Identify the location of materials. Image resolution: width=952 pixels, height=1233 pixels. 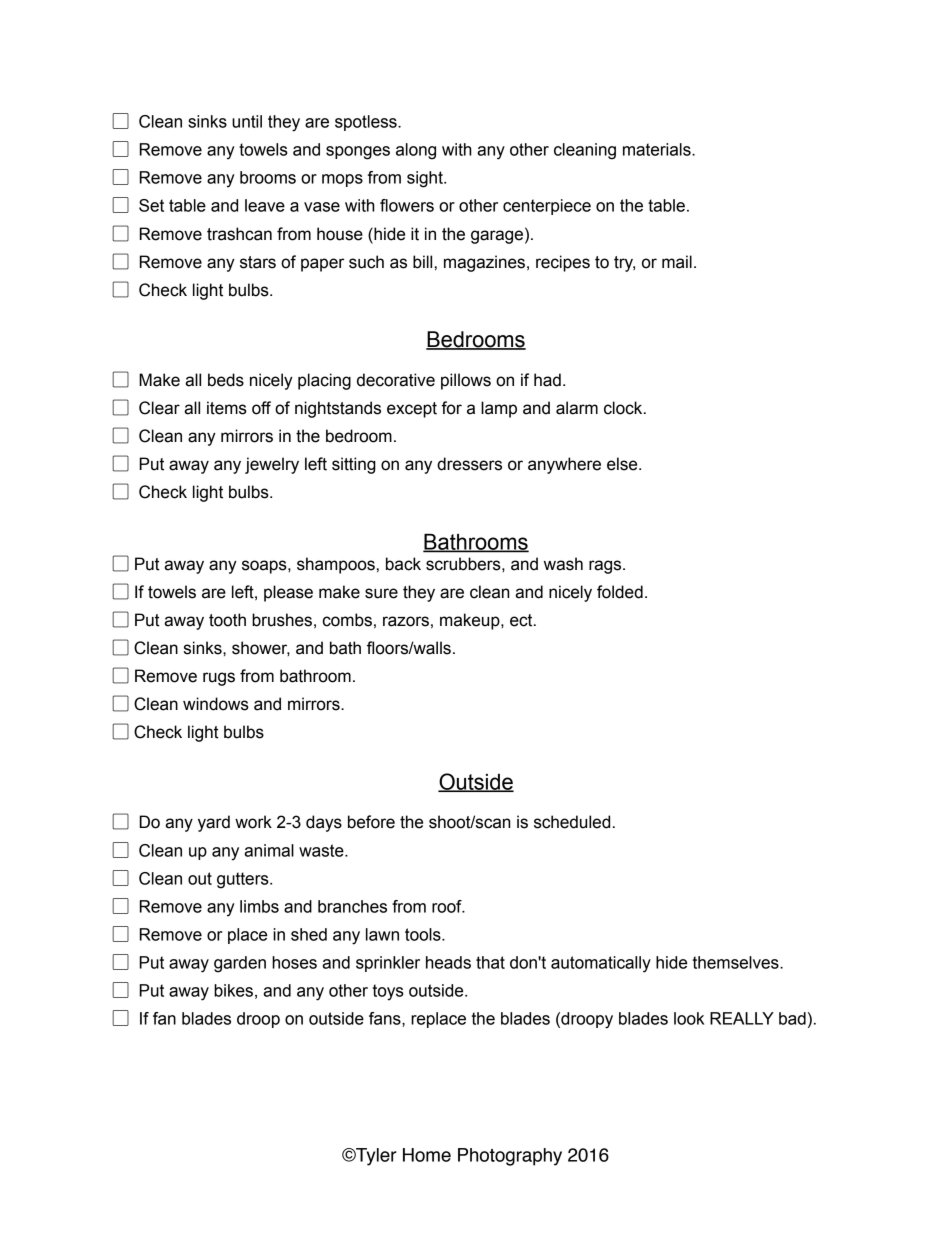
(658, 149).
